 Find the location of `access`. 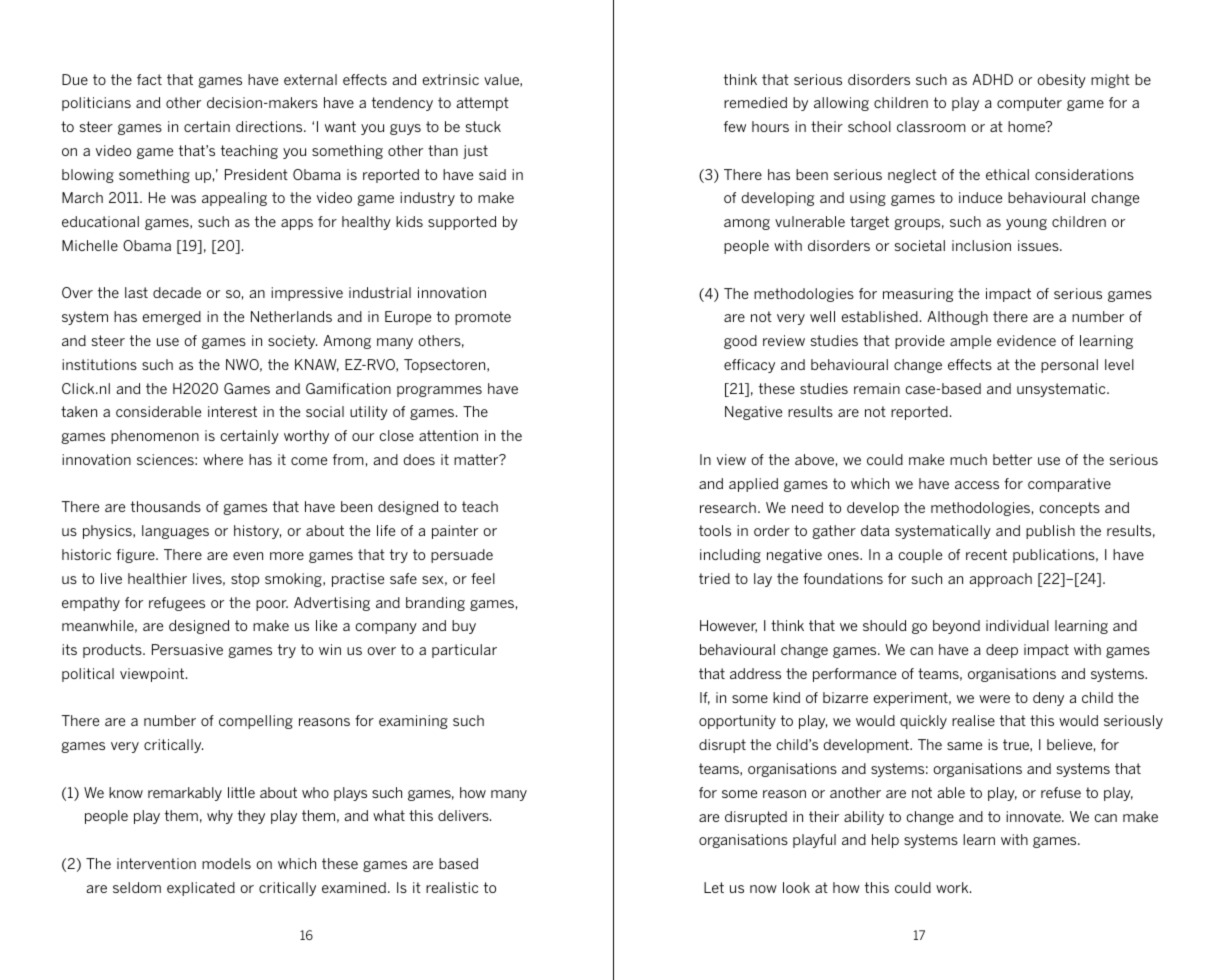

access is located at coordinates (977, 485).
